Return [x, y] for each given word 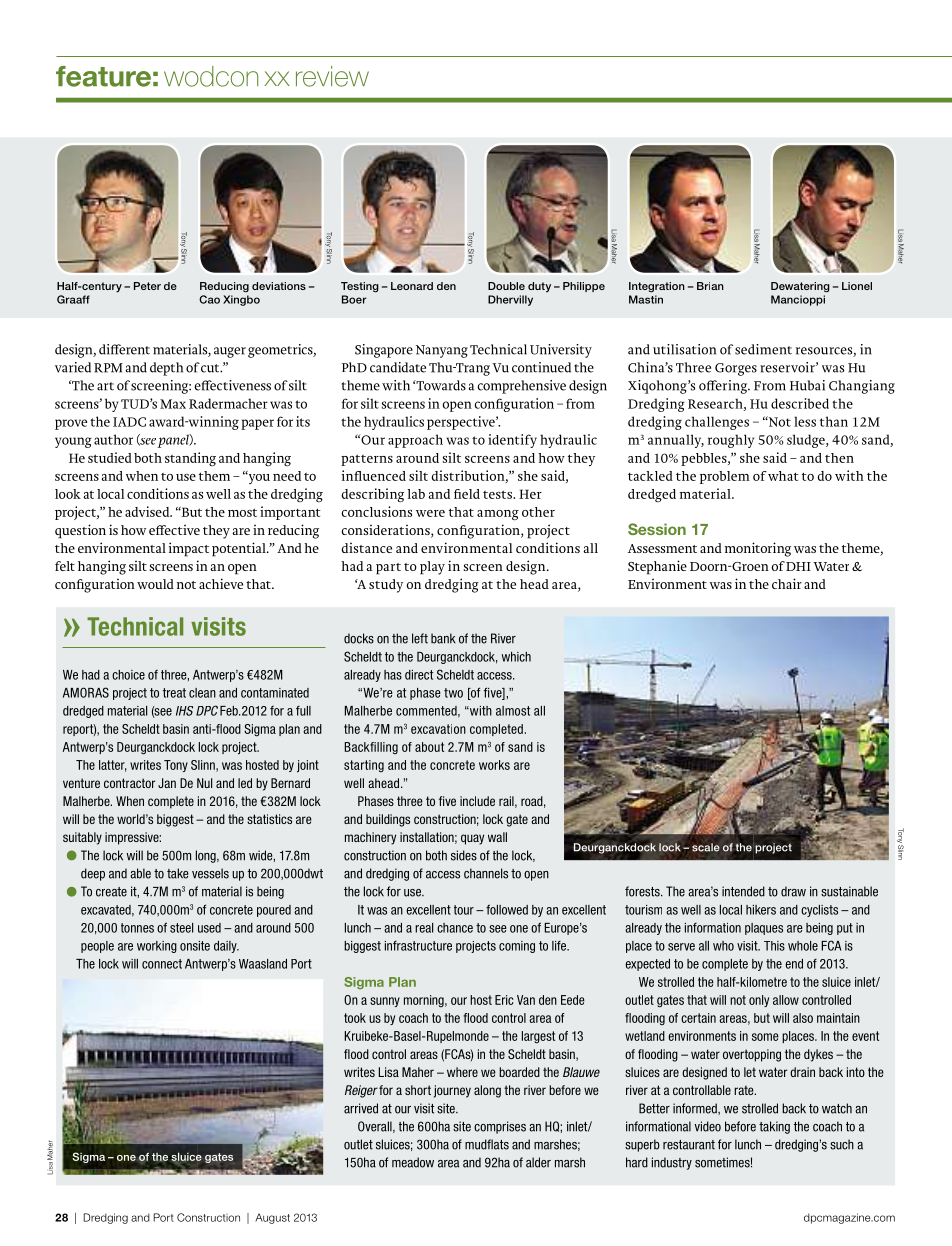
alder [538, 1162]
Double [506, 286]
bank [443, 638]
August [272, 1218]
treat [174, 693]
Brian [710, 286]
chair [787, 583]
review [332, 76]
